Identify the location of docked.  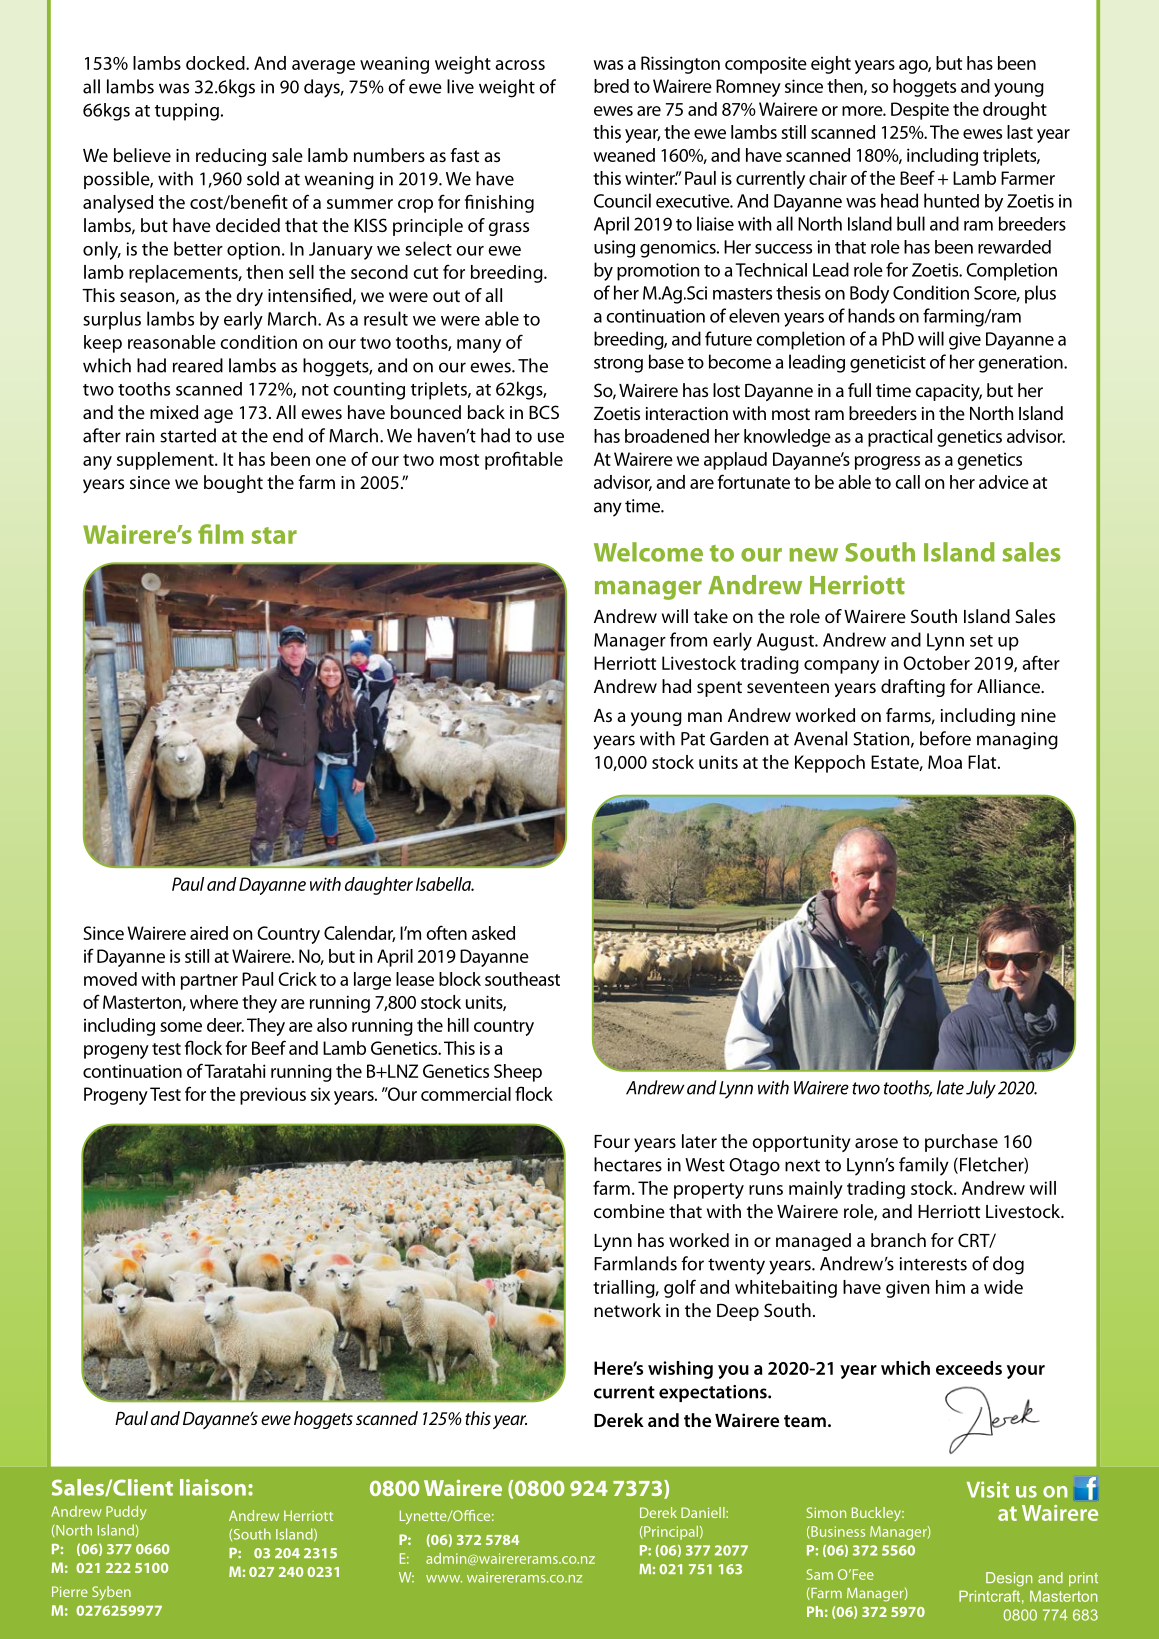
(216, 63).
